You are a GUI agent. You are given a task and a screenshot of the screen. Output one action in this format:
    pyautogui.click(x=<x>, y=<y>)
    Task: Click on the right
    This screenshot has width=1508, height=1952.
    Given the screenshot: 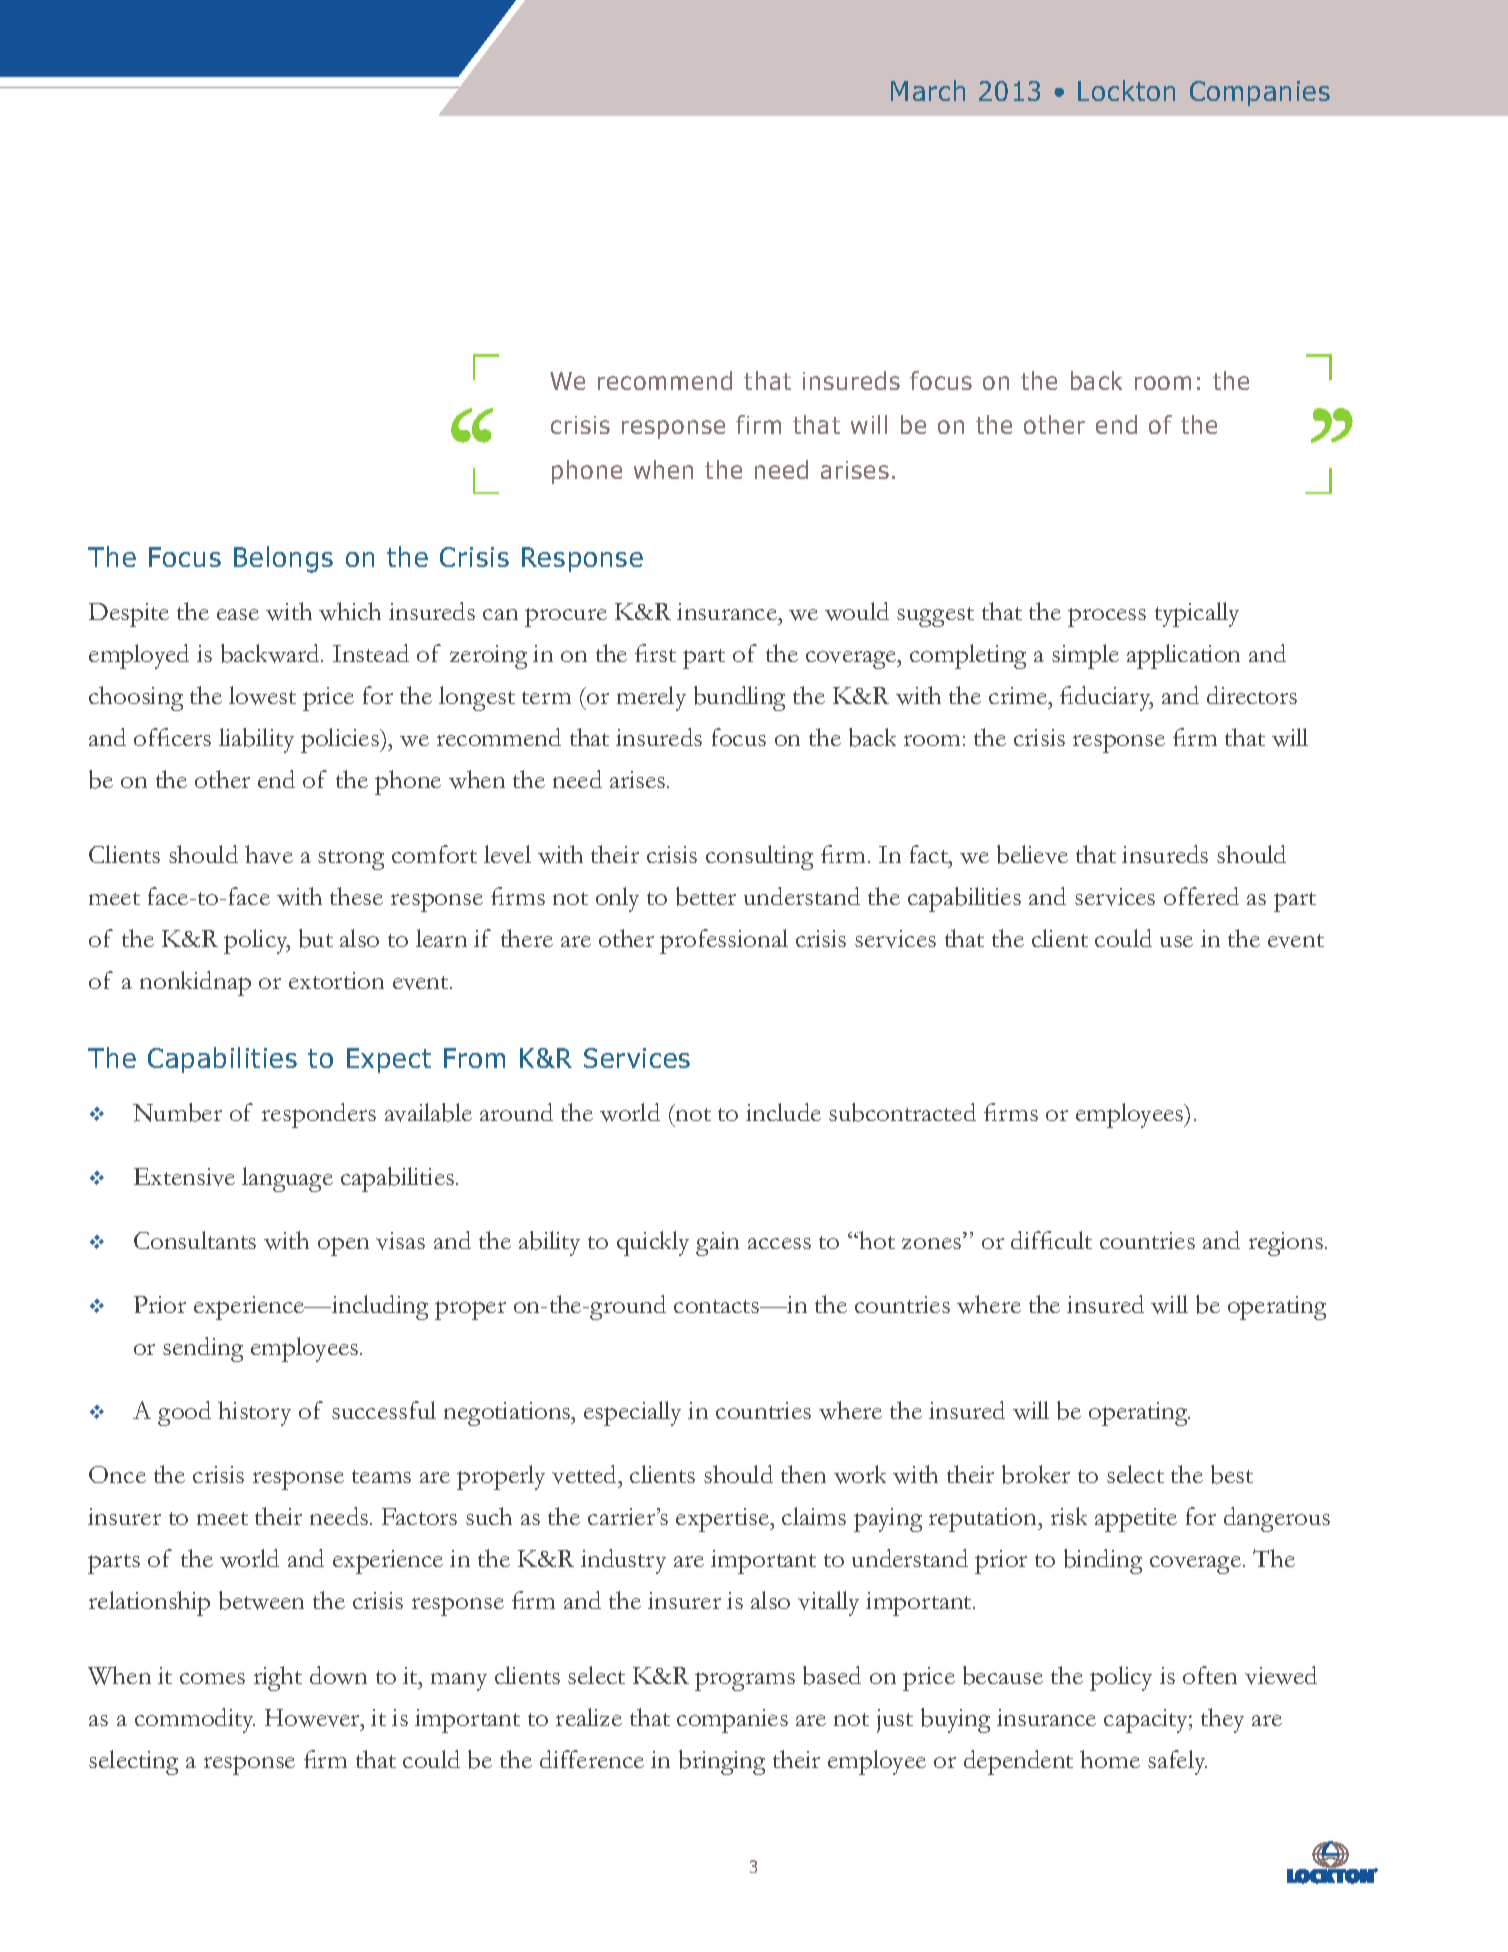 What is the action you would take?
    pyautogui.click(x=278, y=1678)
